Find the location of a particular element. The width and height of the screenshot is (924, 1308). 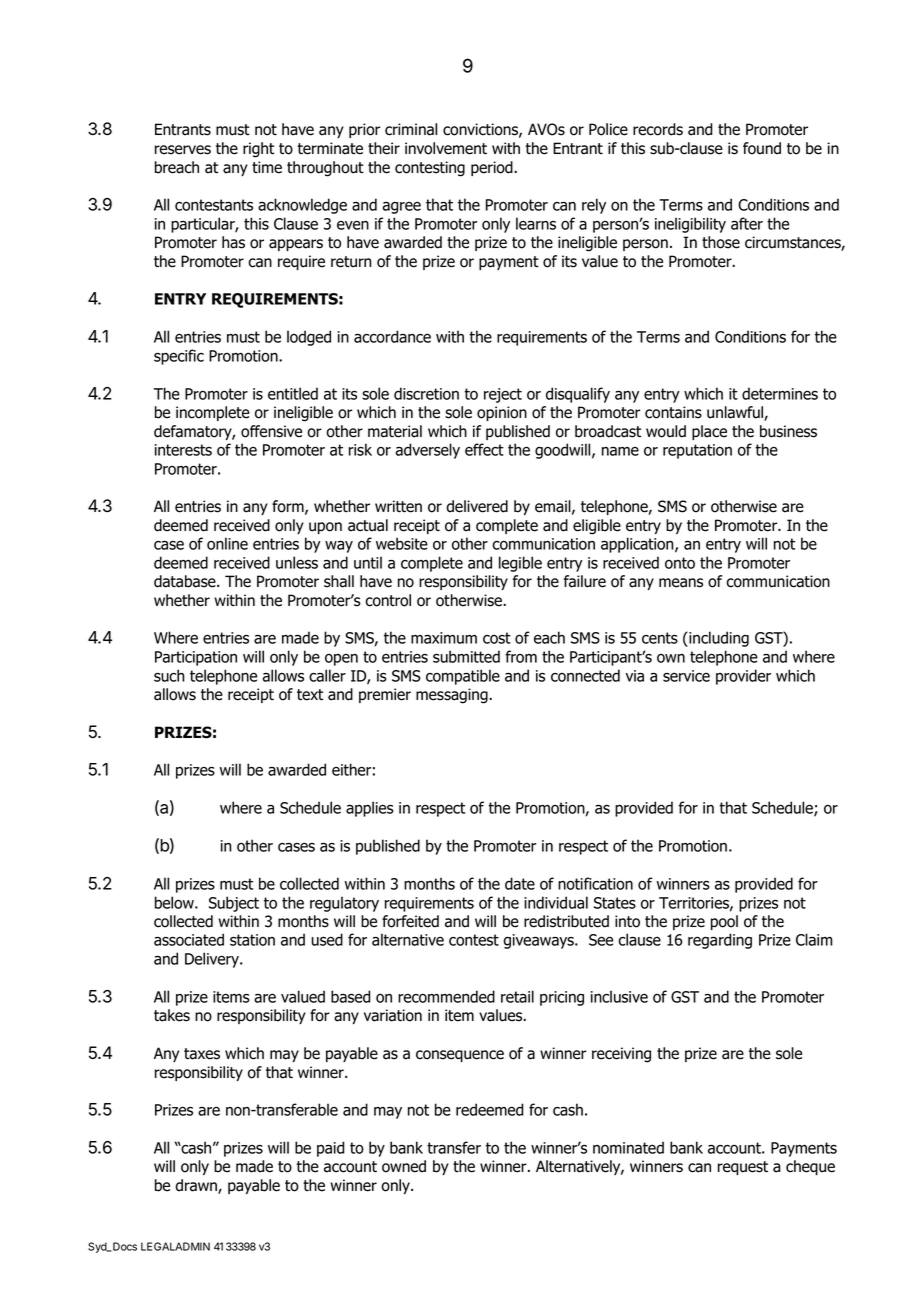

period is located at coordinates (493, 168).
